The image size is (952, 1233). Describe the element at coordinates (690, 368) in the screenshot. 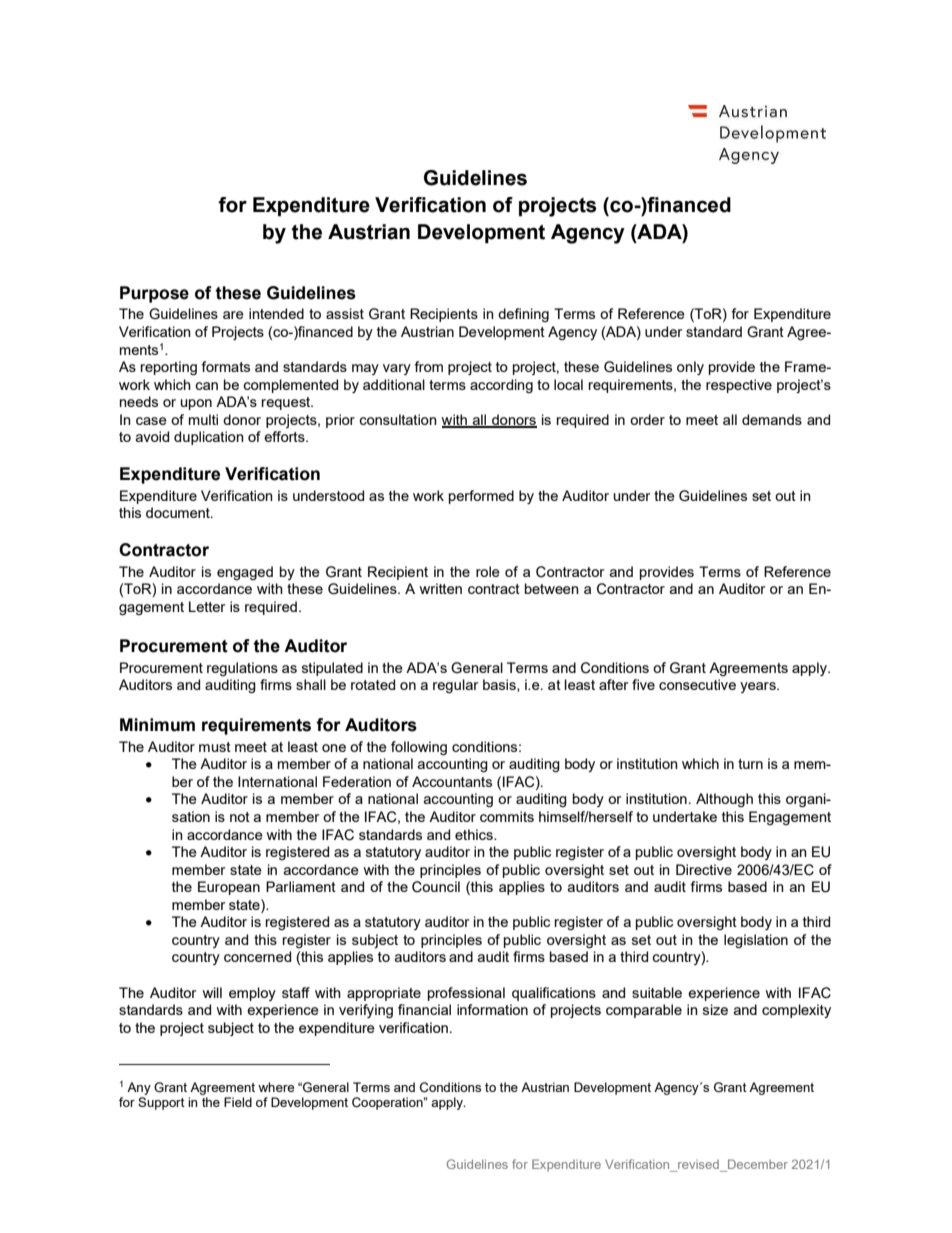

I see `only` at that location.
